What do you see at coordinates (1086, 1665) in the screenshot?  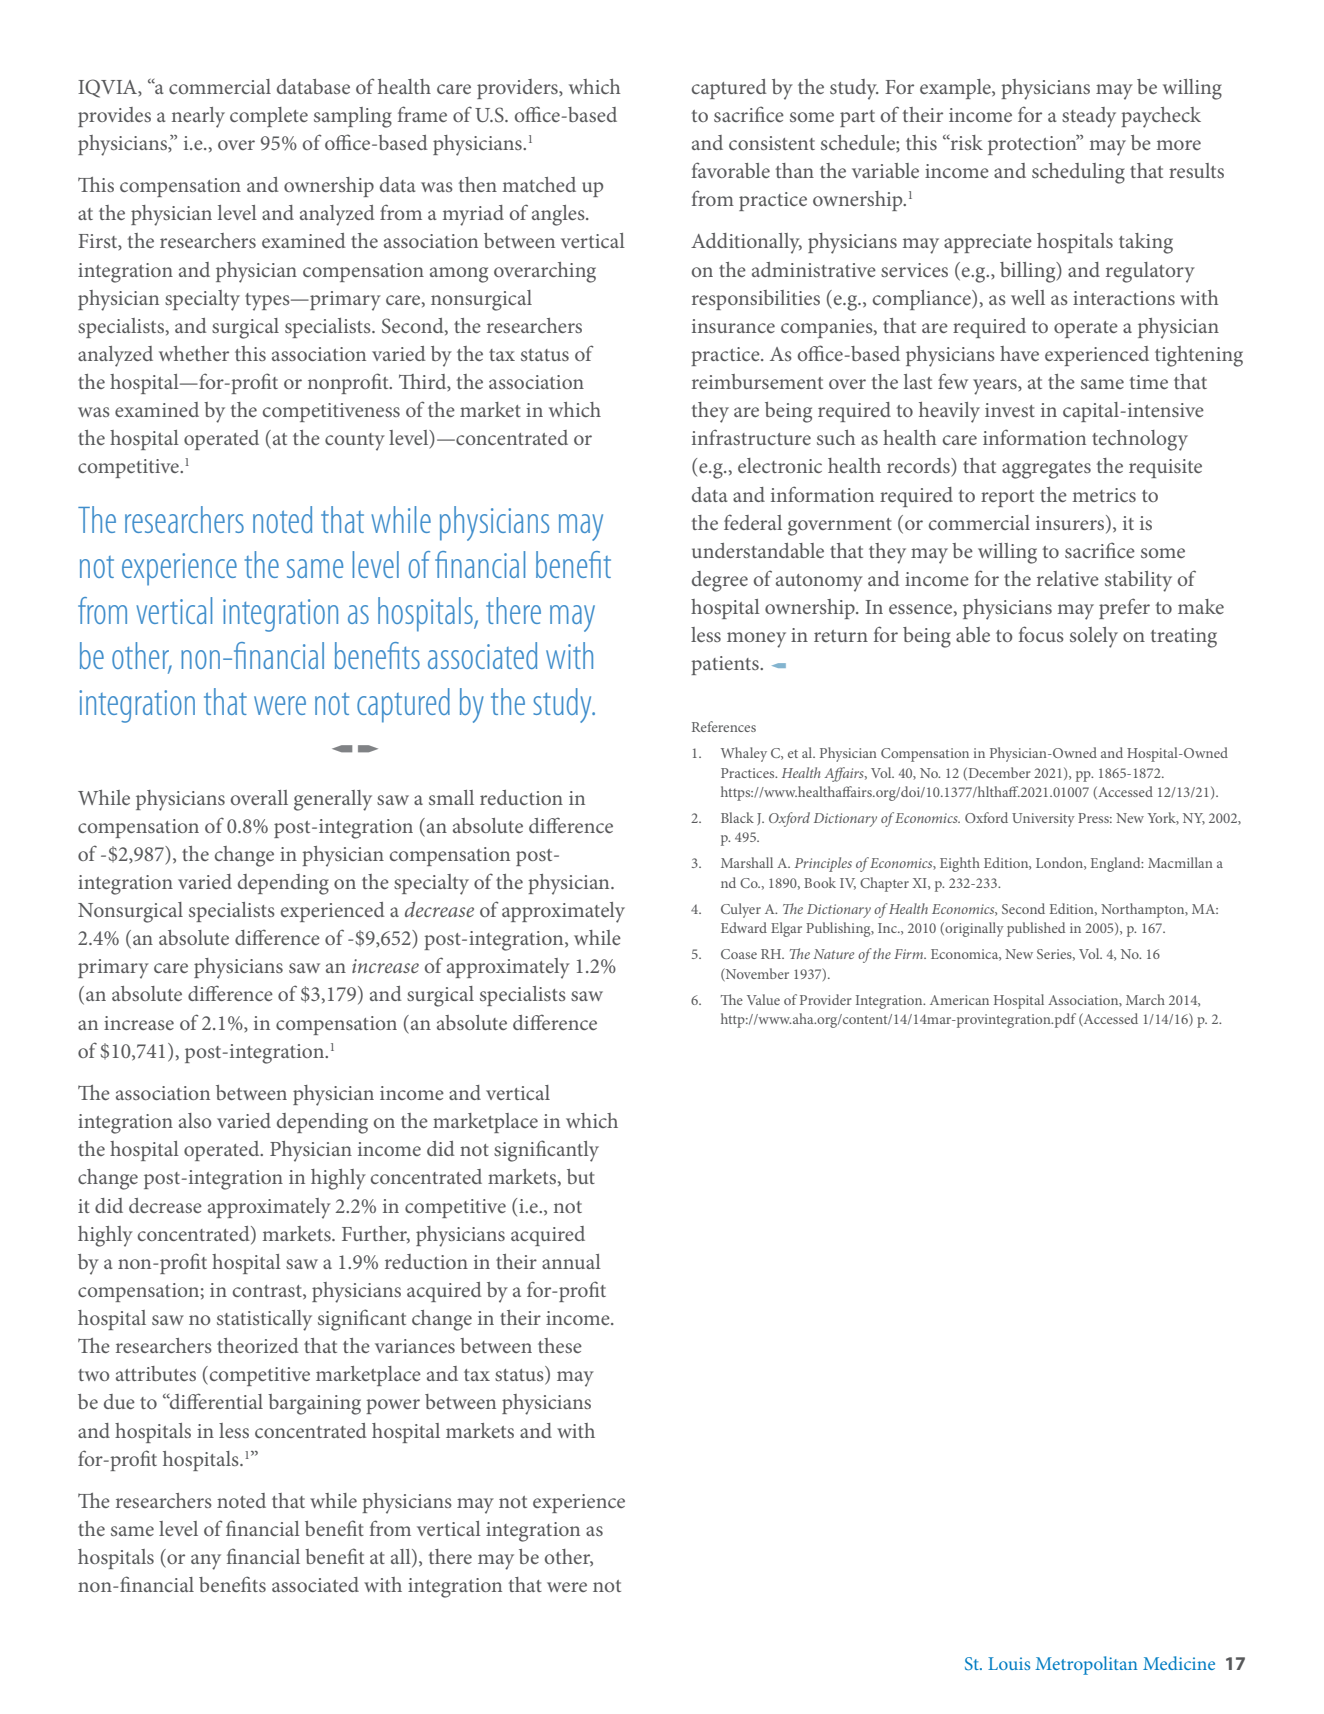 I see `Metropolitan` at bounding box center [1086, 1665].
